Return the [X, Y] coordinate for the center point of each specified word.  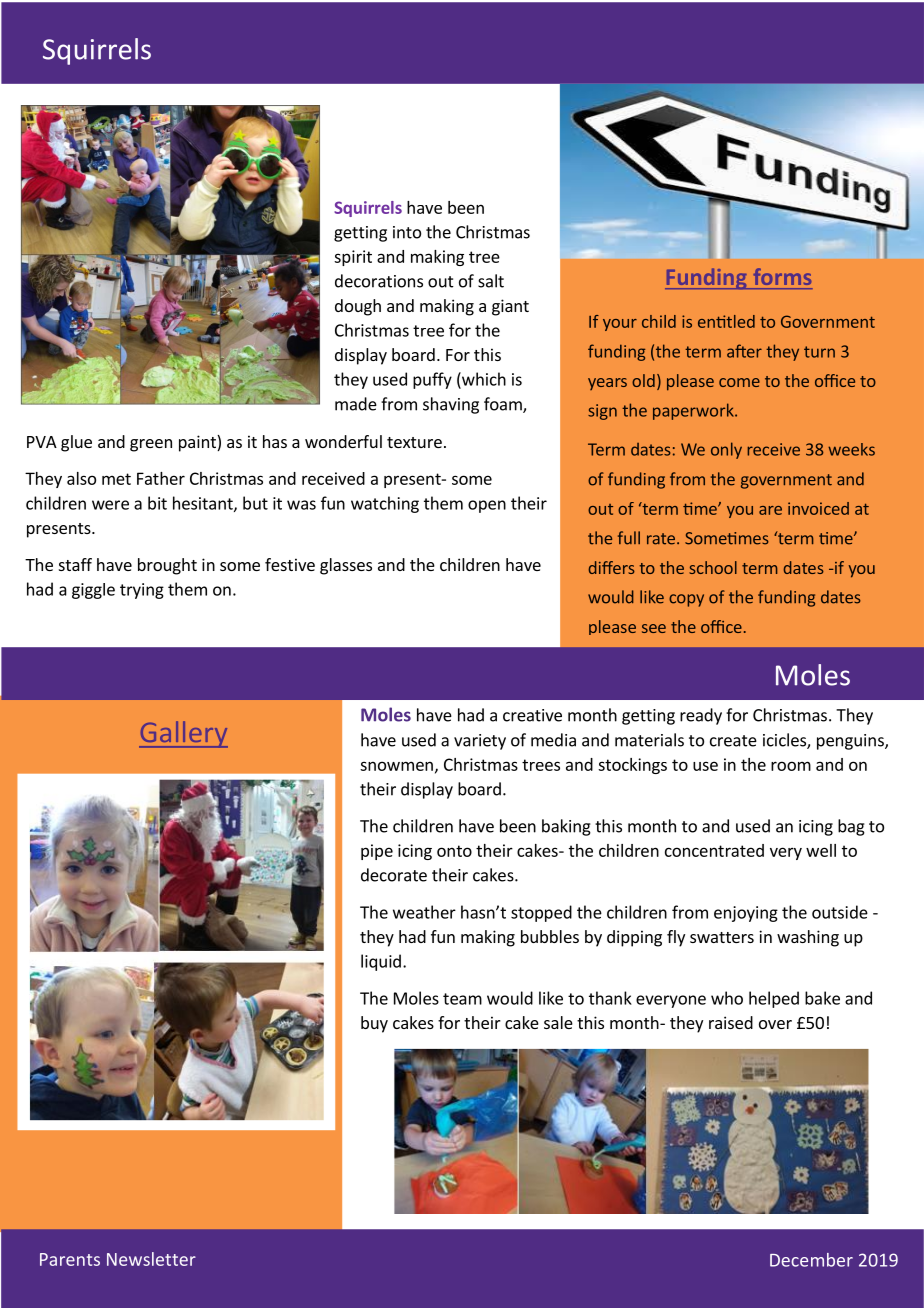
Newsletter [151, 1259]
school [713, 567]
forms [782, 276]
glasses [346, 566]
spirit [353, 258]
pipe [377, 852]
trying [142, 591]
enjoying [746, 914]
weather [424, 912]
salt [491, 281]
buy [374, 1024]
